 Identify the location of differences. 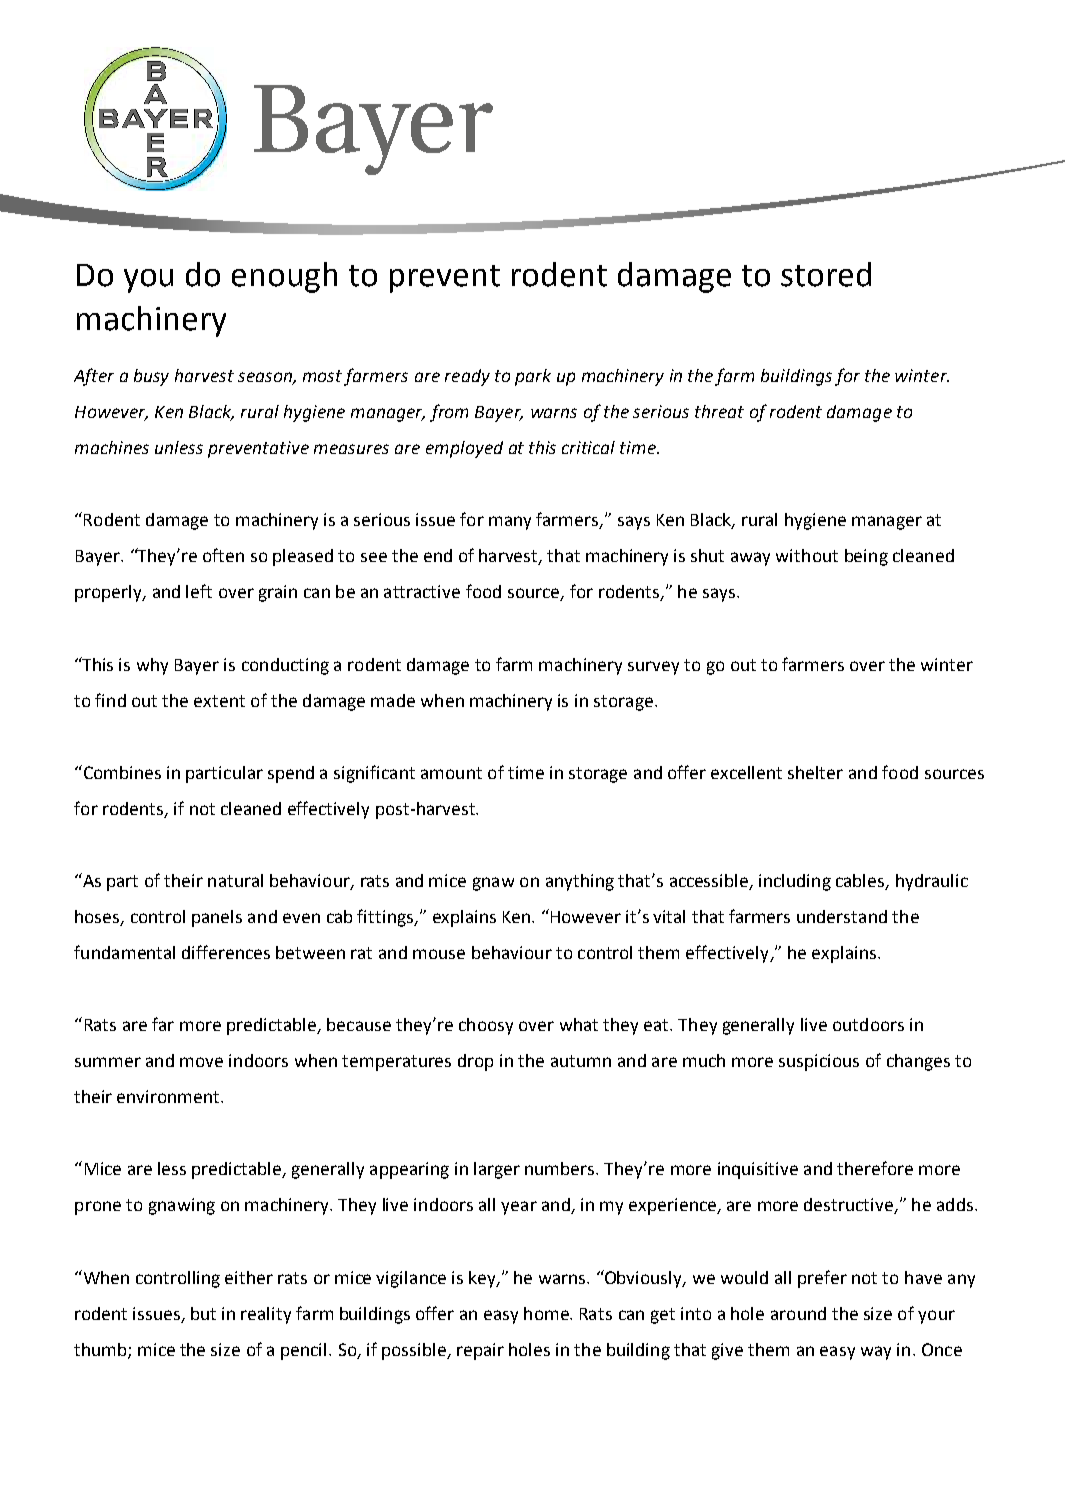
(226, 952).
